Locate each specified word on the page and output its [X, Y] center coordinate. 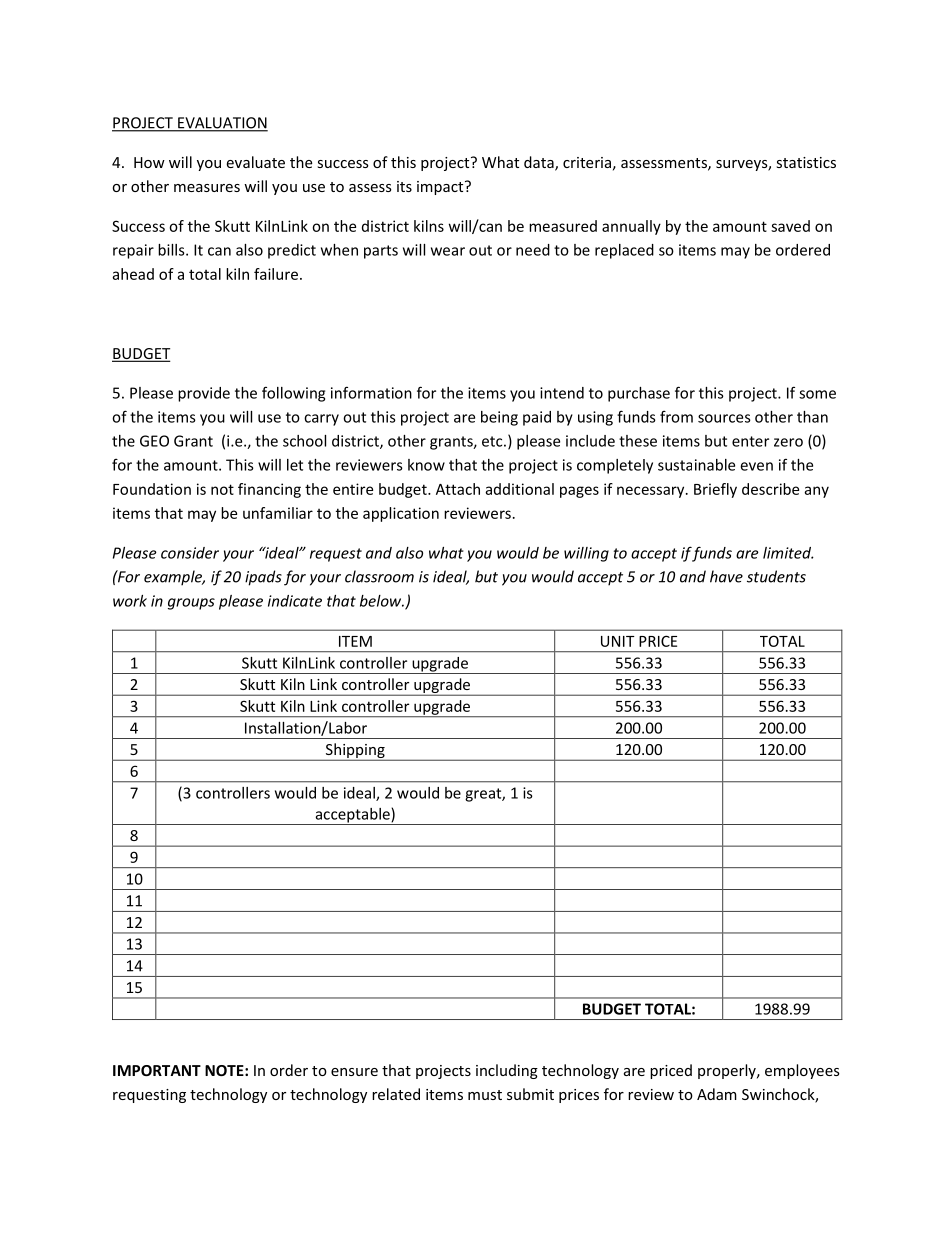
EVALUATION [222, 124]
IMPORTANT [157, 1070]
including [507, 1071]
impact [441, 188]
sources [724, 418]
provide [204, 394]
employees [802, 1071]
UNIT [618, 641]
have [726, 576]
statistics [806, 162]
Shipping [355, 752]
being [499, 418]
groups [191, 604]
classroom [379, 576]
